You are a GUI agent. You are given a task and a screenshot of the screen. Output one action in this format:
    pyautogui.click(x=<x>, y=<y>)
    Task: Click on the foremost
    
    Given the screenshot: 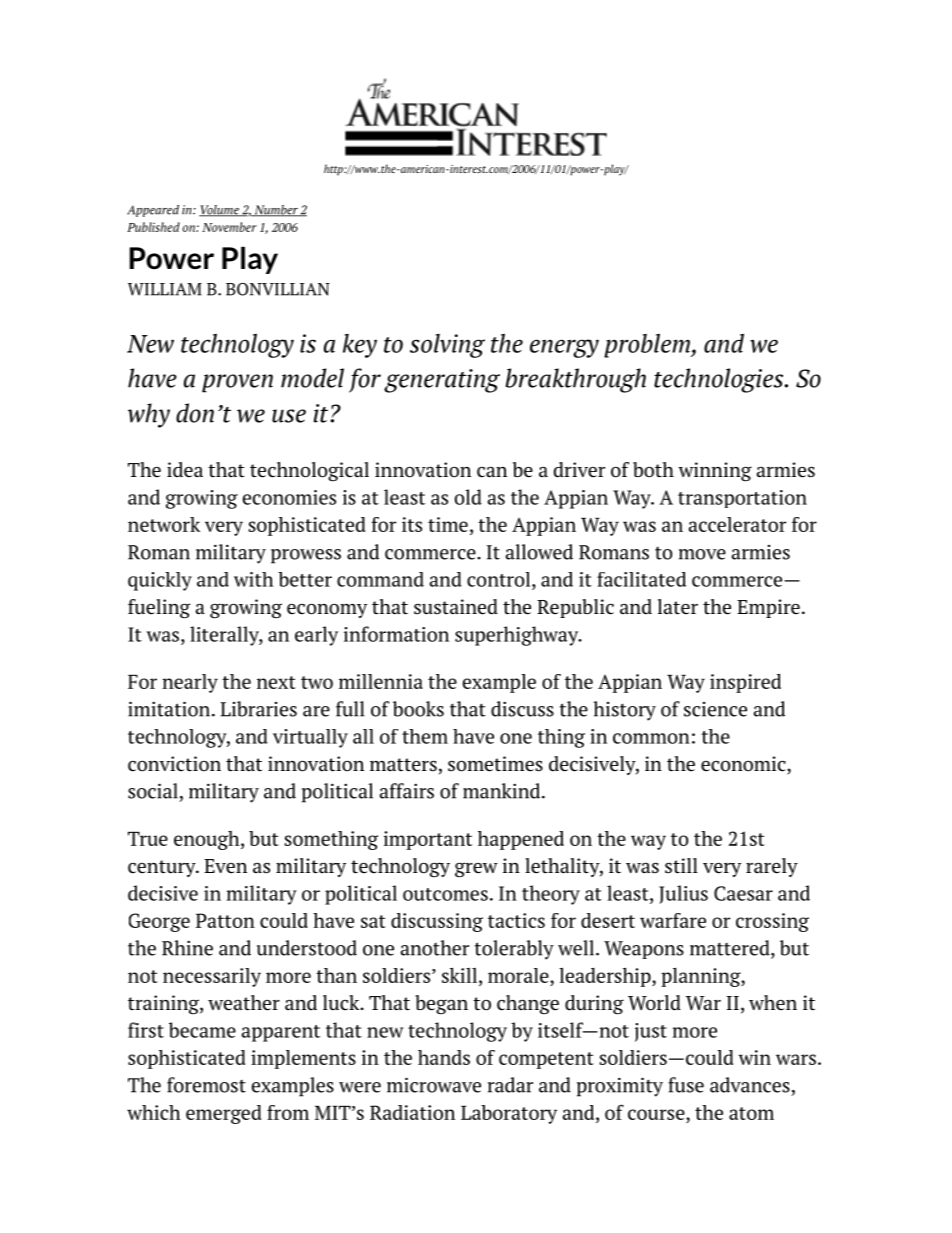 What is the action you would take?
    pyautogui.click(x=206, y=1085)
